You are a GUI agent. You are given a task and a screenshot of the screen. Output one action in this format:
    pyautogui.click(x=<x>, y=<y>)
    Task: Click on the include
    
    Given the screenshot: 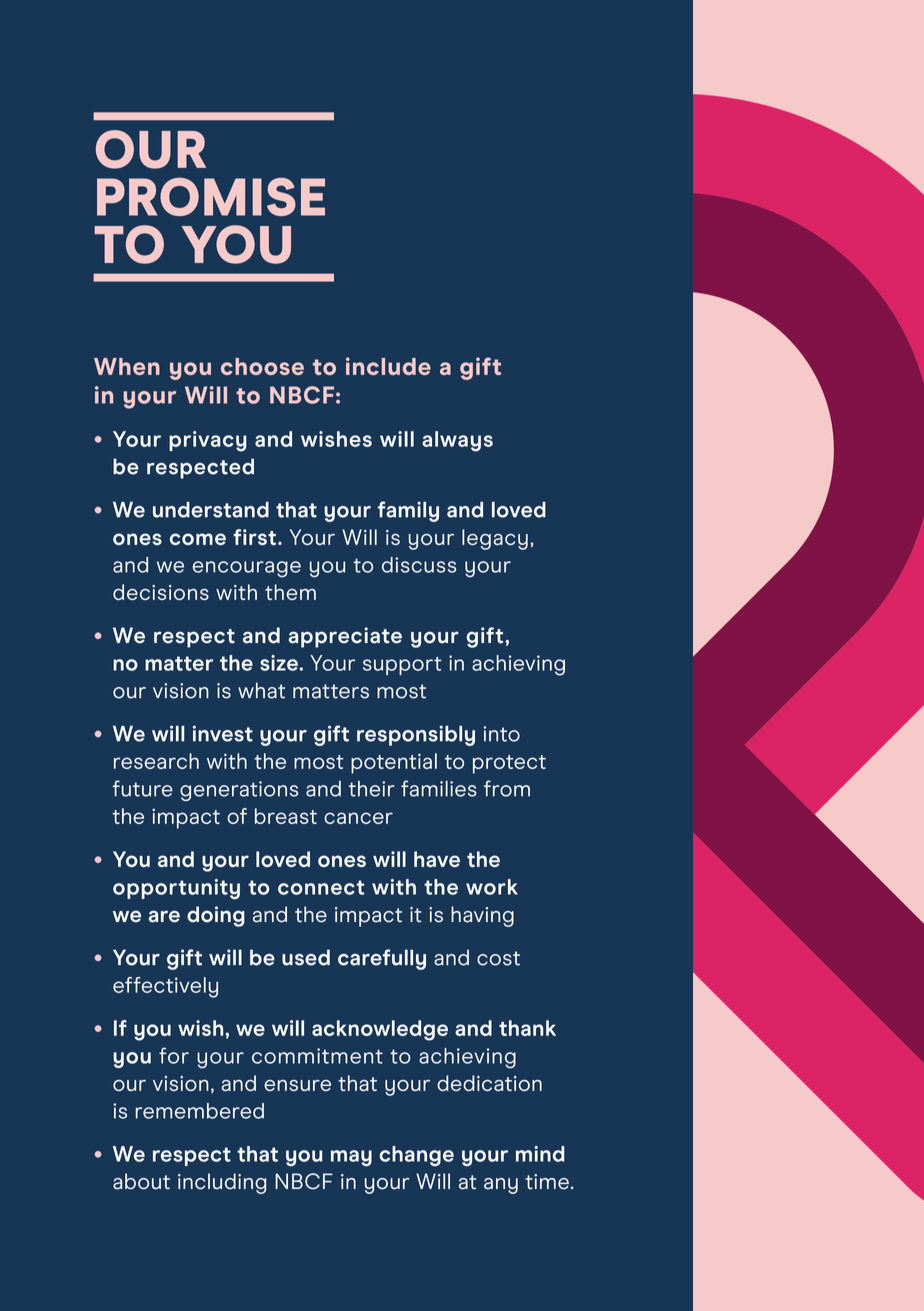 What is the action you would take?
    pyautogui.click(x=388, y=366)
